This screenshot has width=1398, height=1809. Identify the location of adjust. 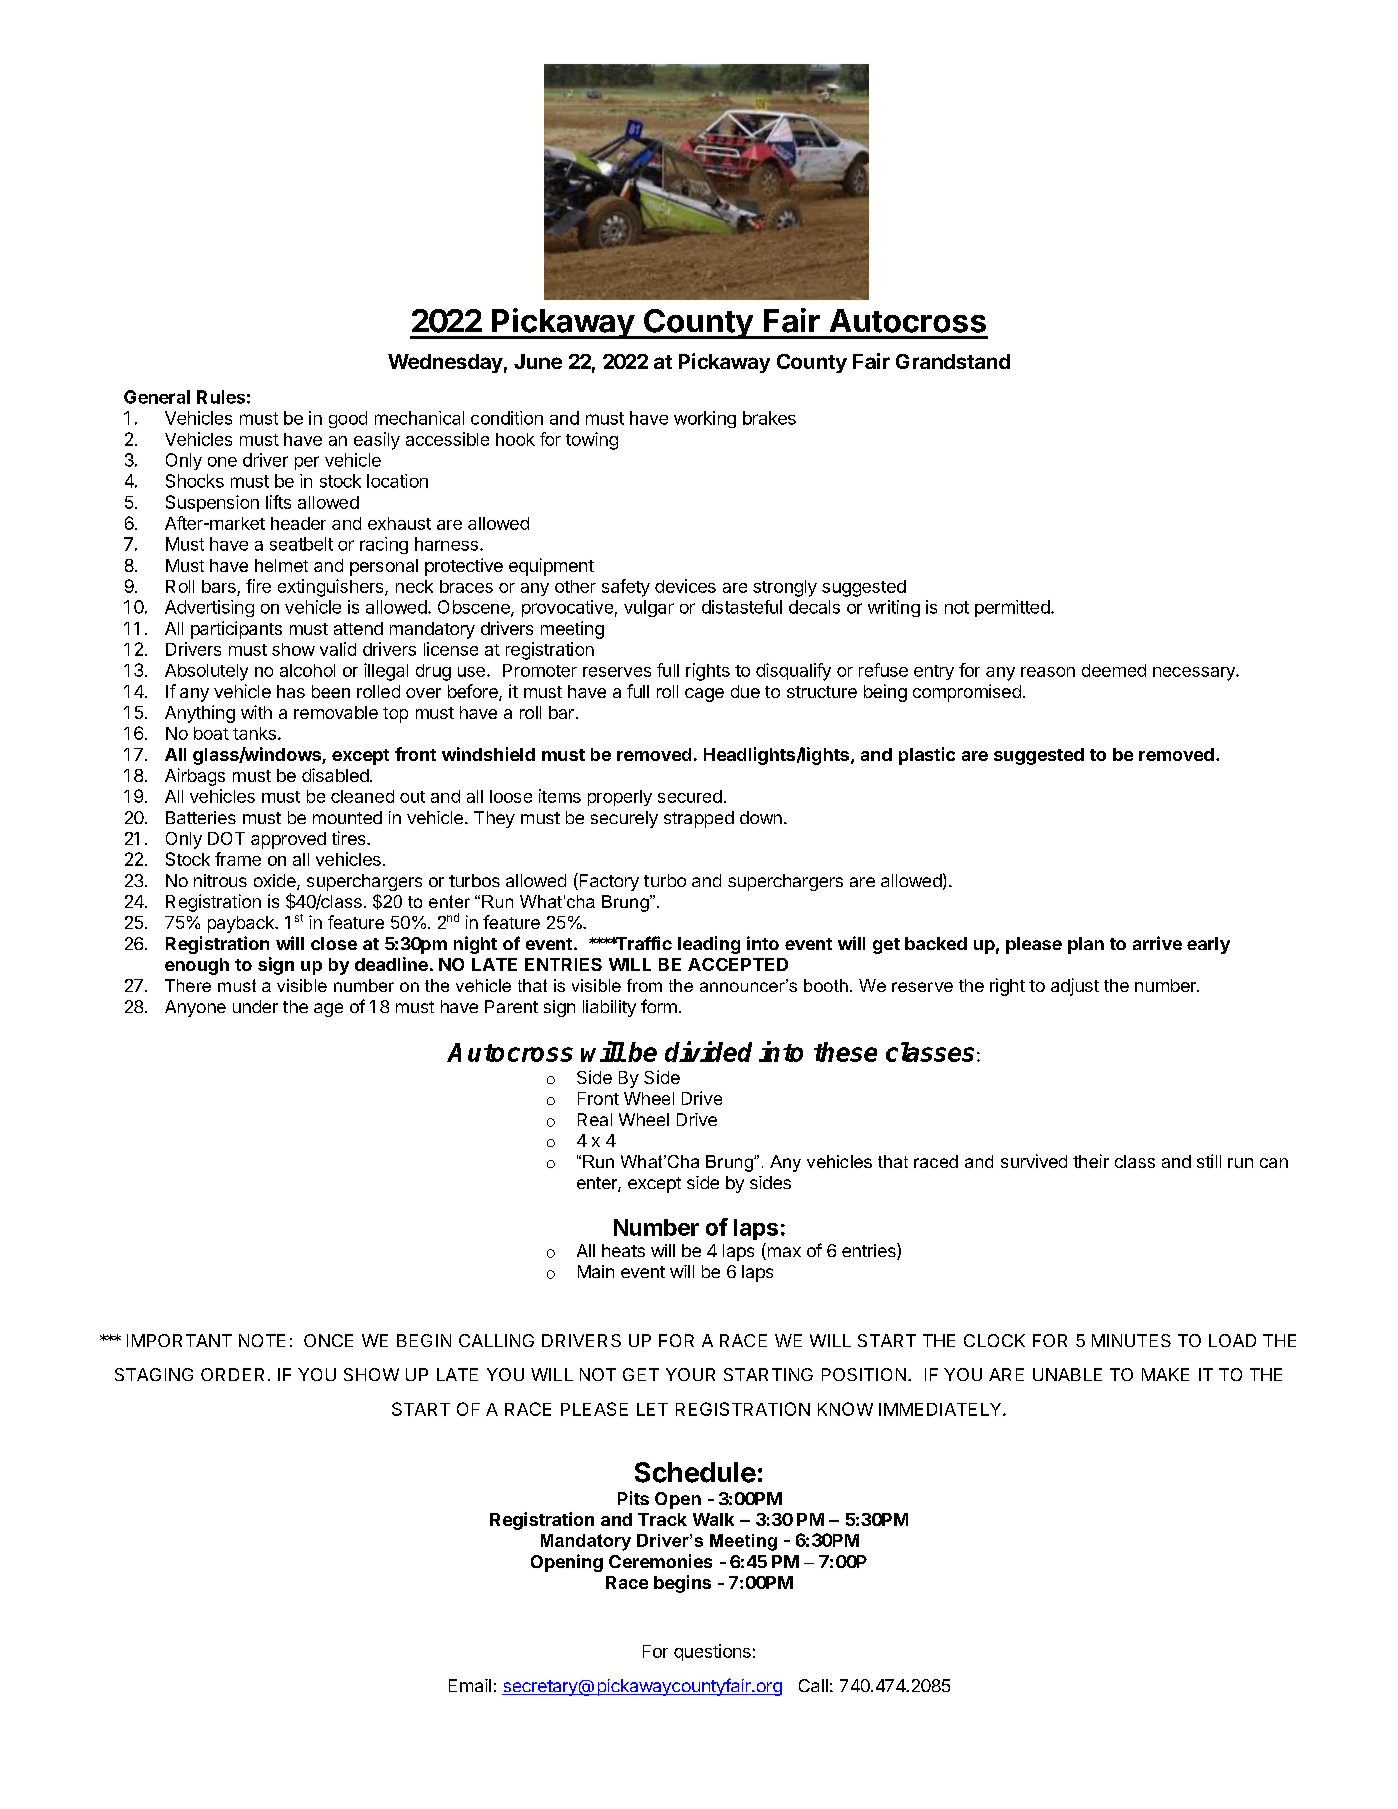
(1075, 987).
